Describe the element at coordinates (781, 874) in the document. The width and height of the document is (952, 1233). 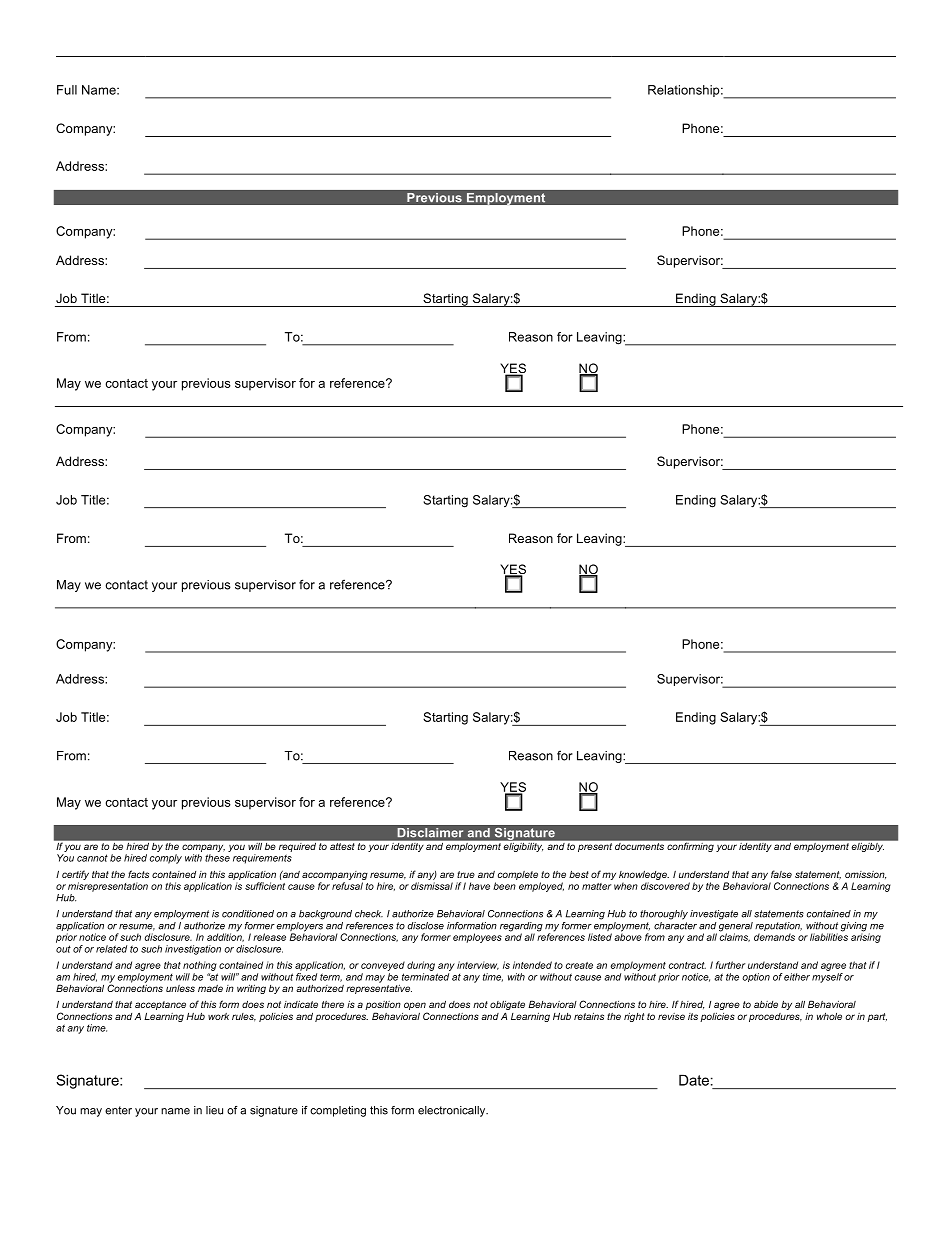
I see `false` at that location.
